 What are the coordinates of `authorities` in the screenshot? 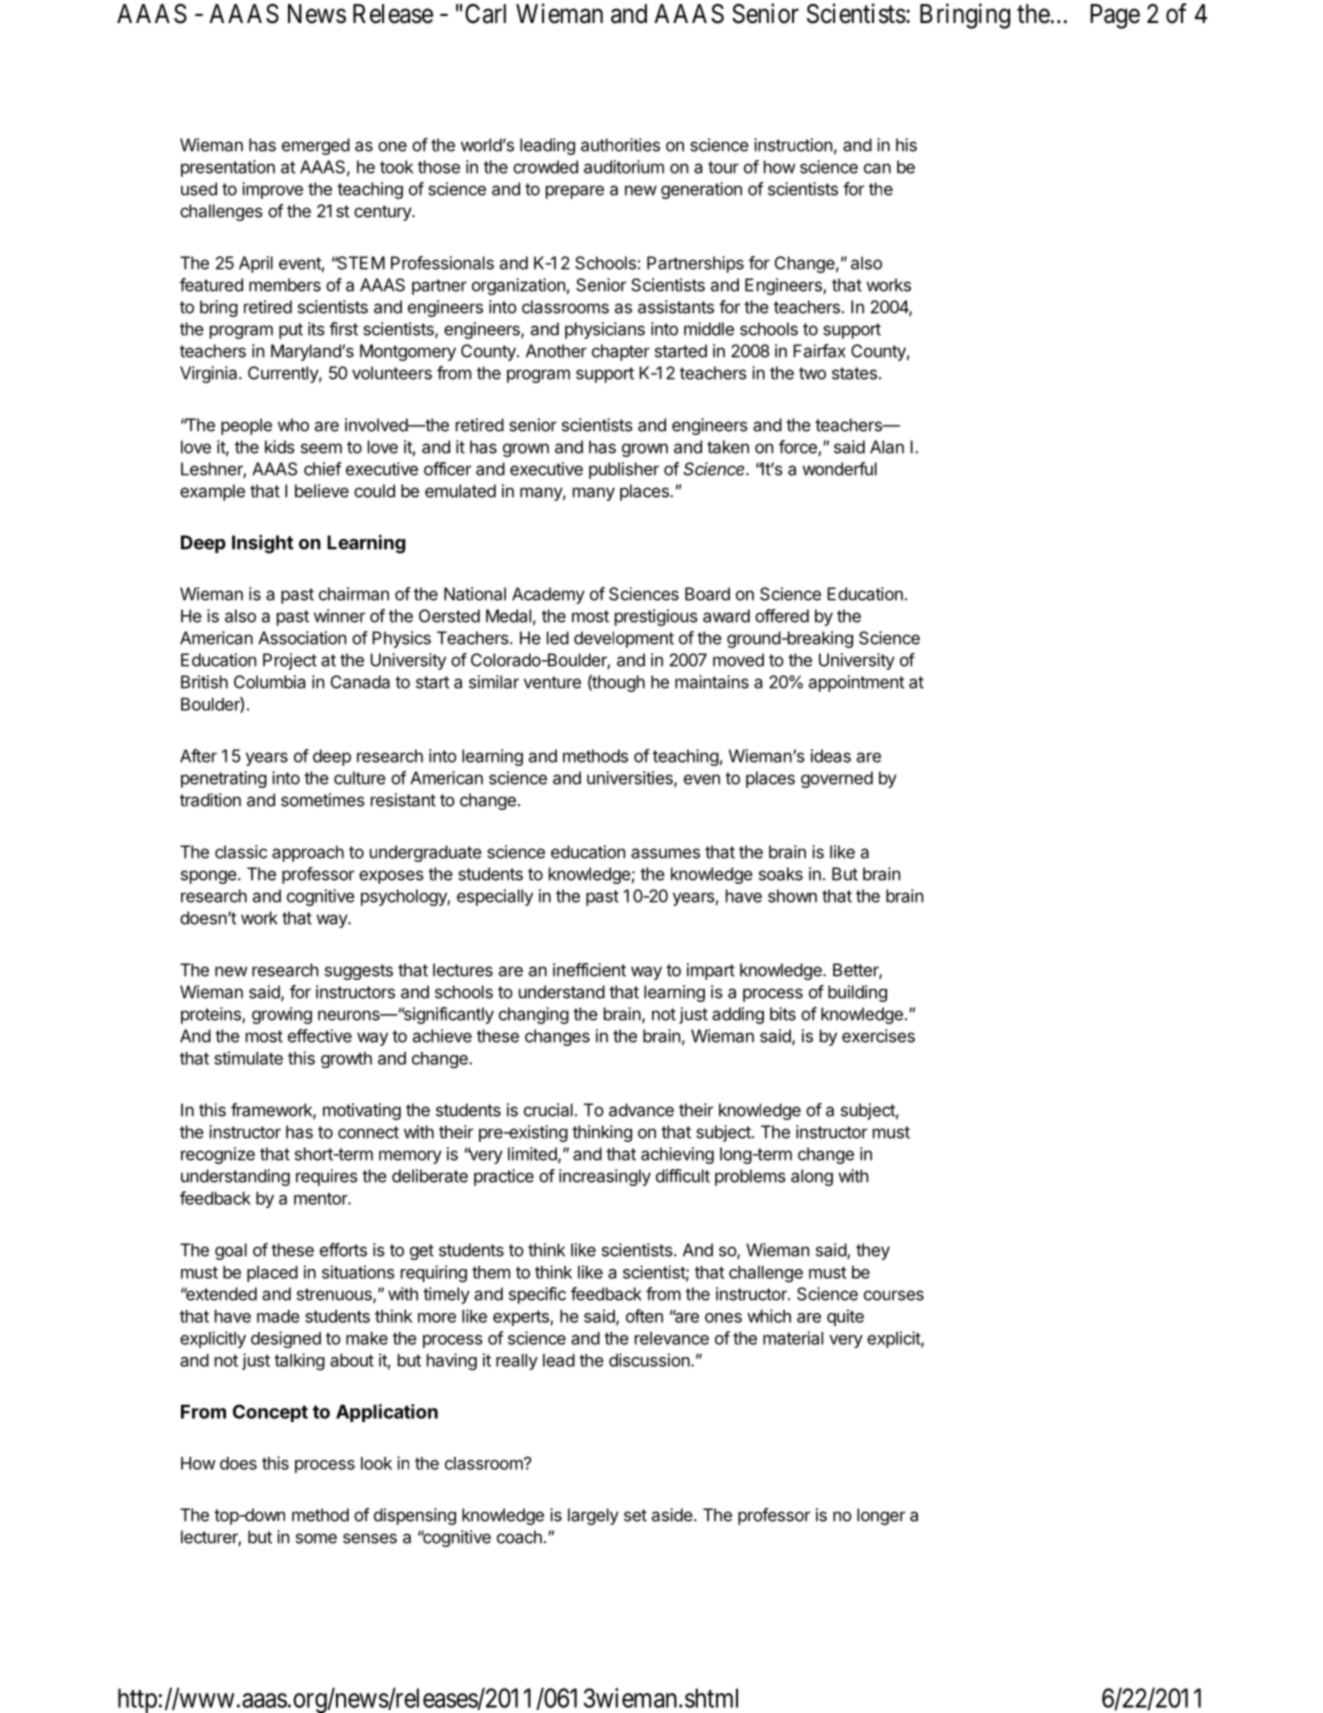 It's located at (620, 145).
